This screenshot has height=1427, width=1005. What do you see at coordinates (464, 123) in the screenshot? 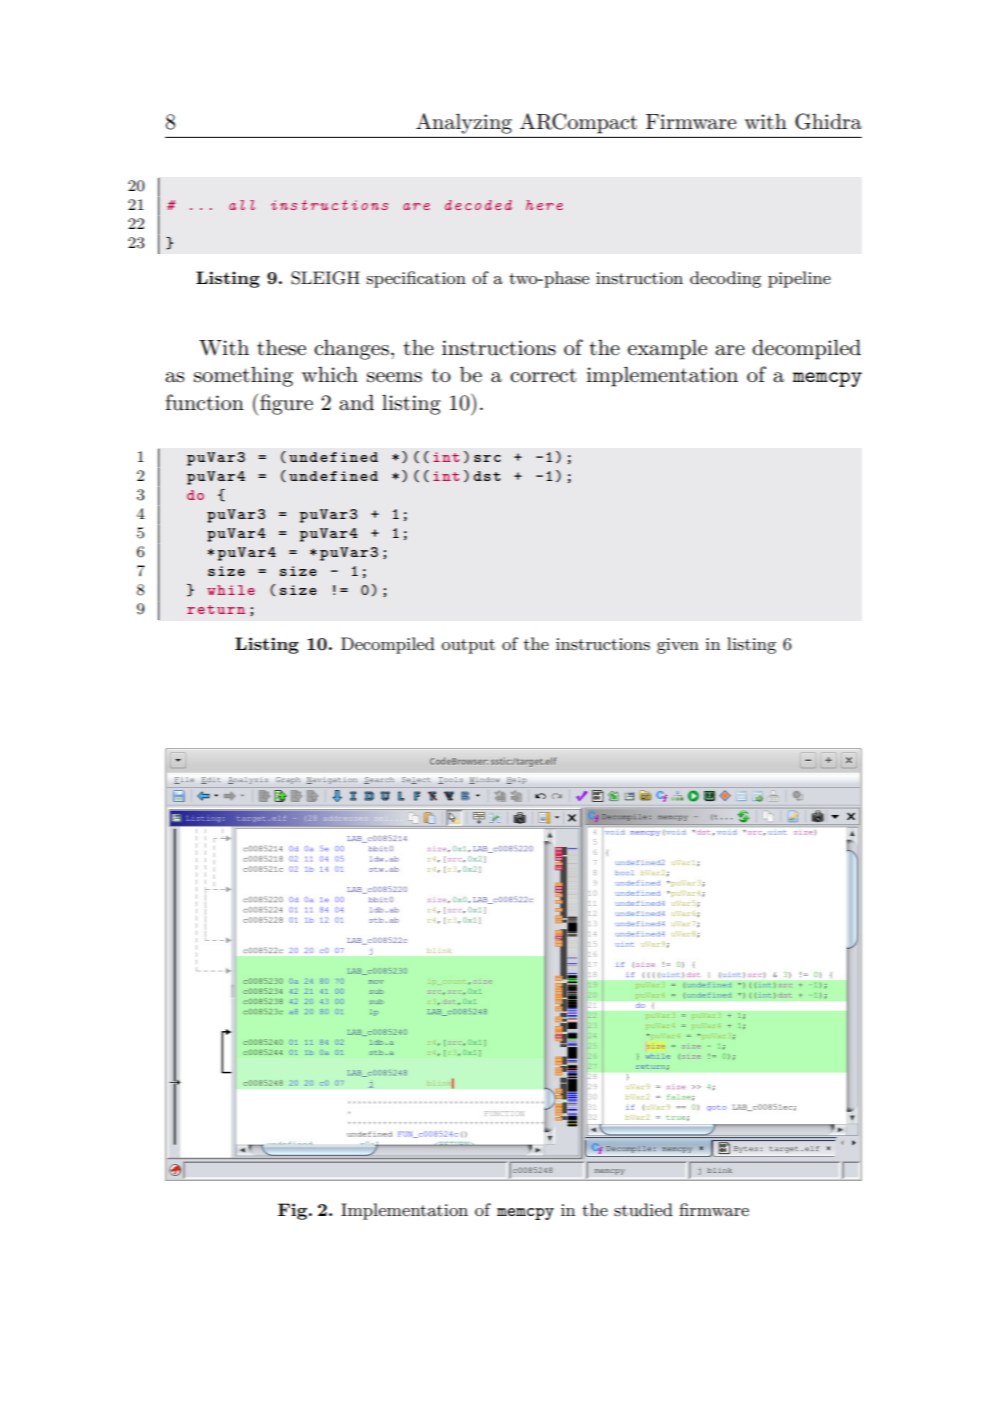
I see `Analyzing` at bounding box center [464, 123].
